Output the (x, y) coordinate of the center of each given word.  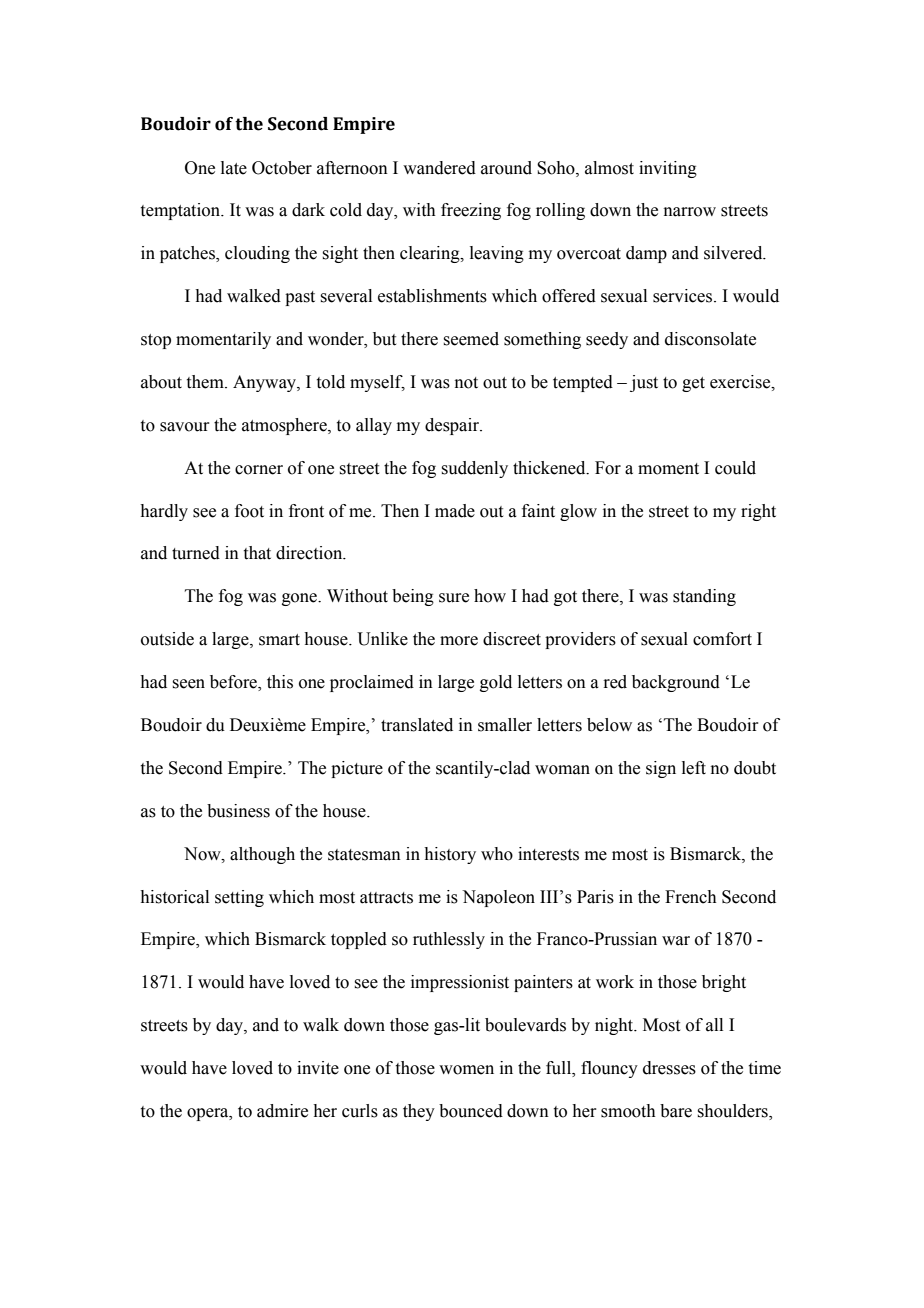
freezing (471, 211)
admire (282, 1111)
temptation (182, 211)
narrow (690, 212)
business (238, 811)
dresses (669, 1068)
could (735, 468)
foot (249, 511)
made (455, 511)
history (450, 855)
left (694, 768)
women (466, 1070)
